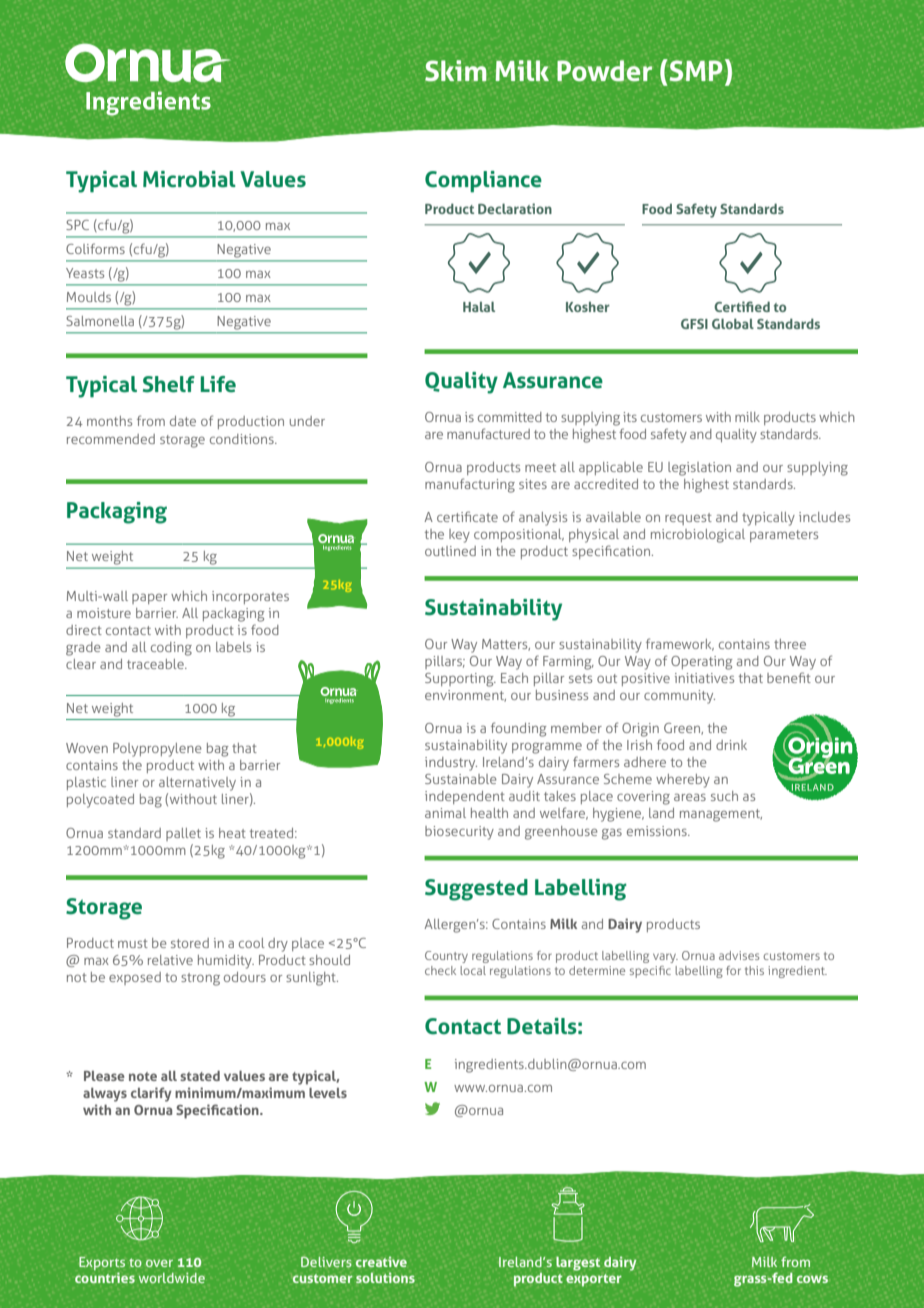 Image resolution: width=924 pixels, height=1308 pixels. What do you see at coordinates (456, 71) in the document?
I see `Skim` at bounding box center [456, 71].
